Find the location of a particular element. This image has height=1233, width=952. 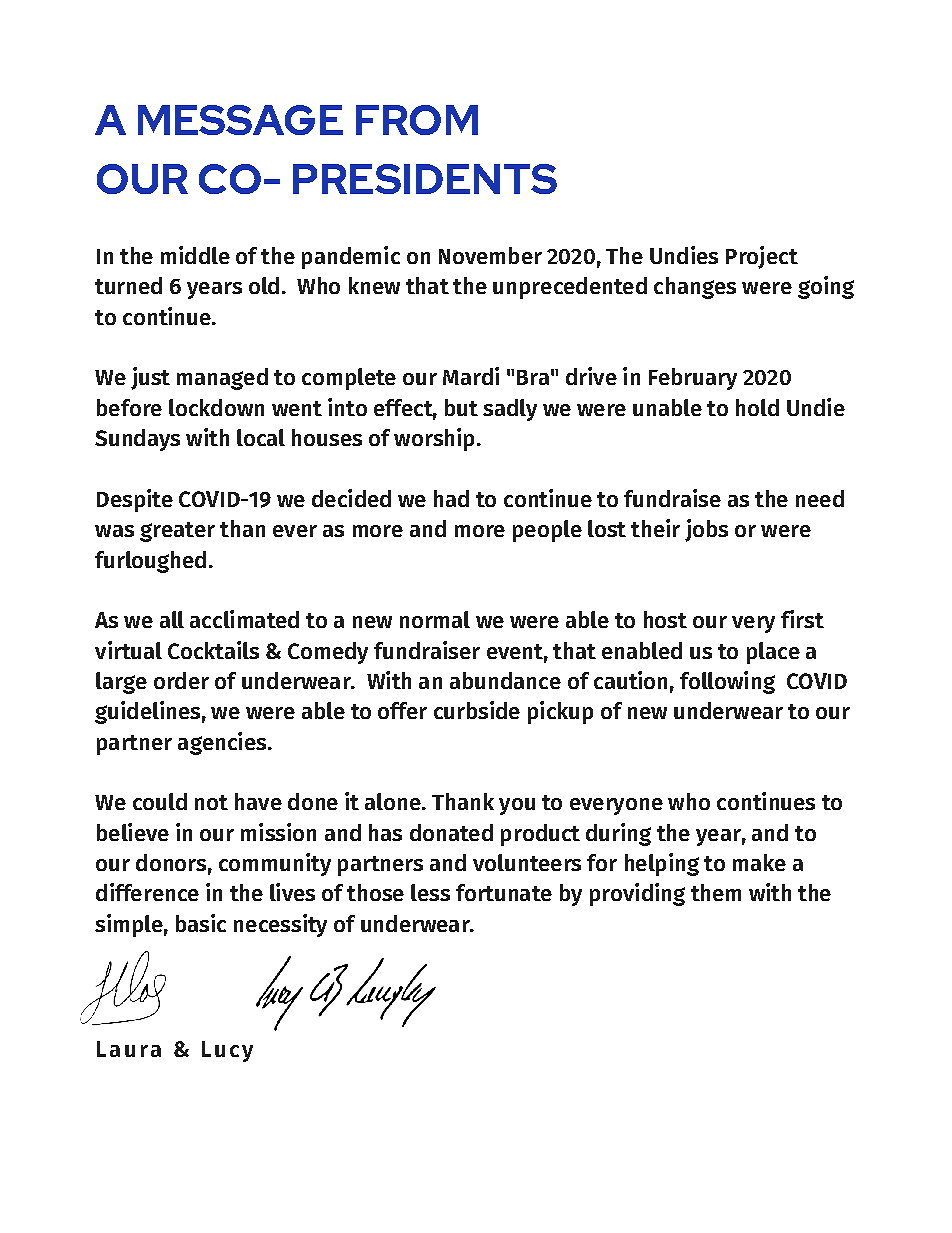

February is located at coordinates (693, 379).
